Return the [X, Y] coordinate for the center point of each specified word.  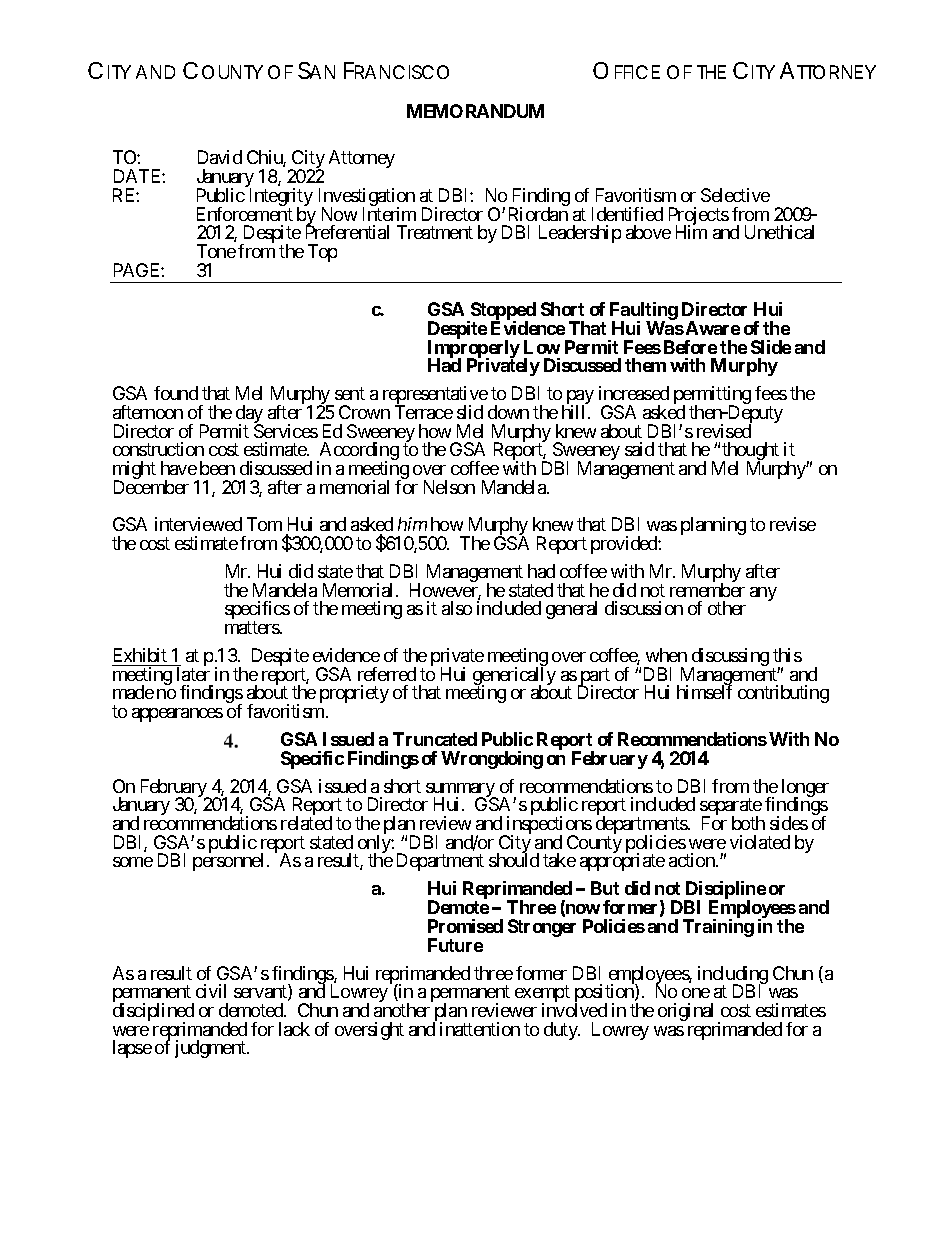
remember [707, 590]
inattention [480, 1029]
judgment [211, 1049]
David [220, 157]
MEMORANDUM [475, 111]
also [457, 608]
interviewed [198, 524]
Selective [735, 195]
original [685, 1012]
